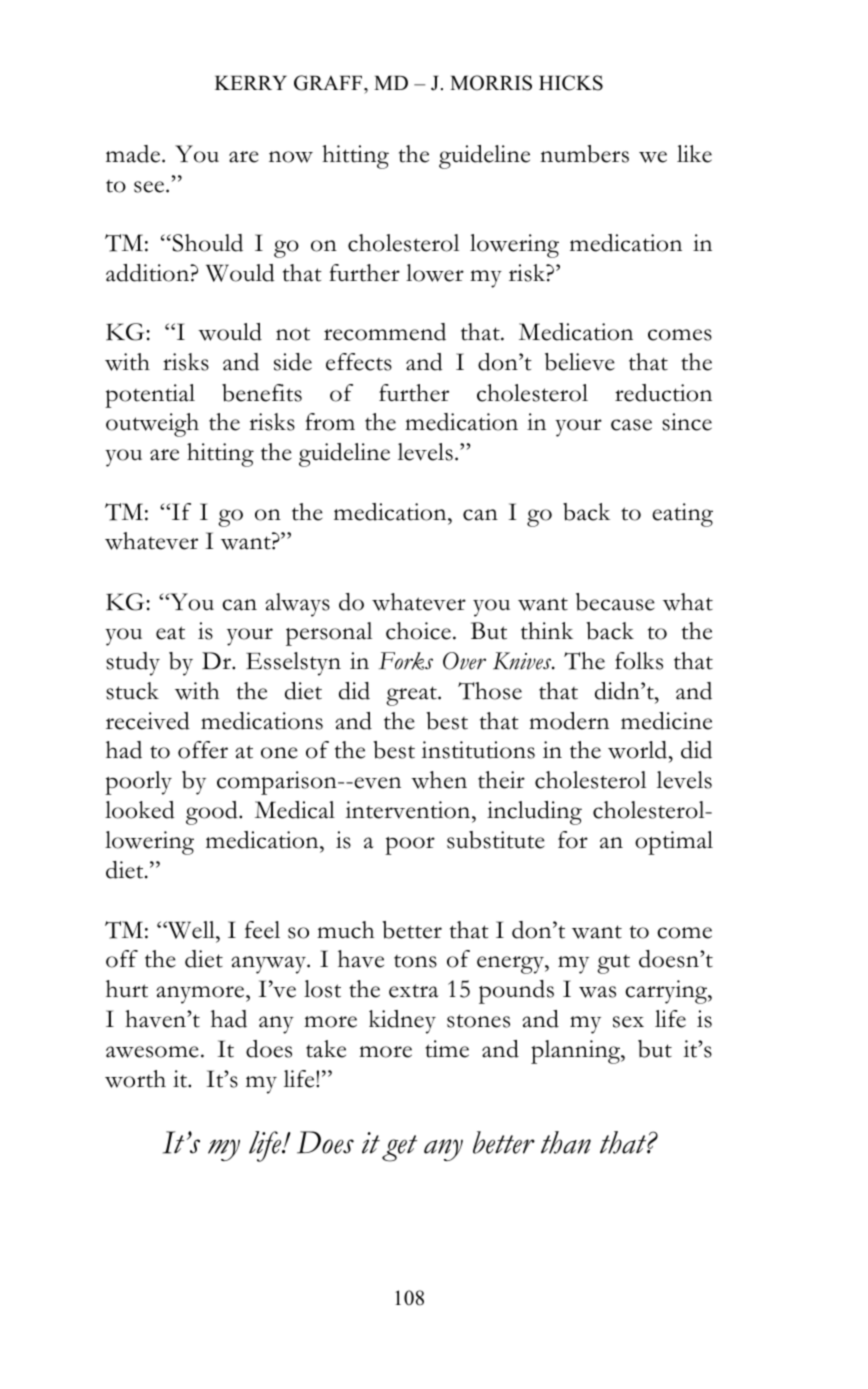 This document has height=1389, width=868. What do you see at coordinates (584, 154) in the document?
I see `numbers` at bounding box center [584, 154].
